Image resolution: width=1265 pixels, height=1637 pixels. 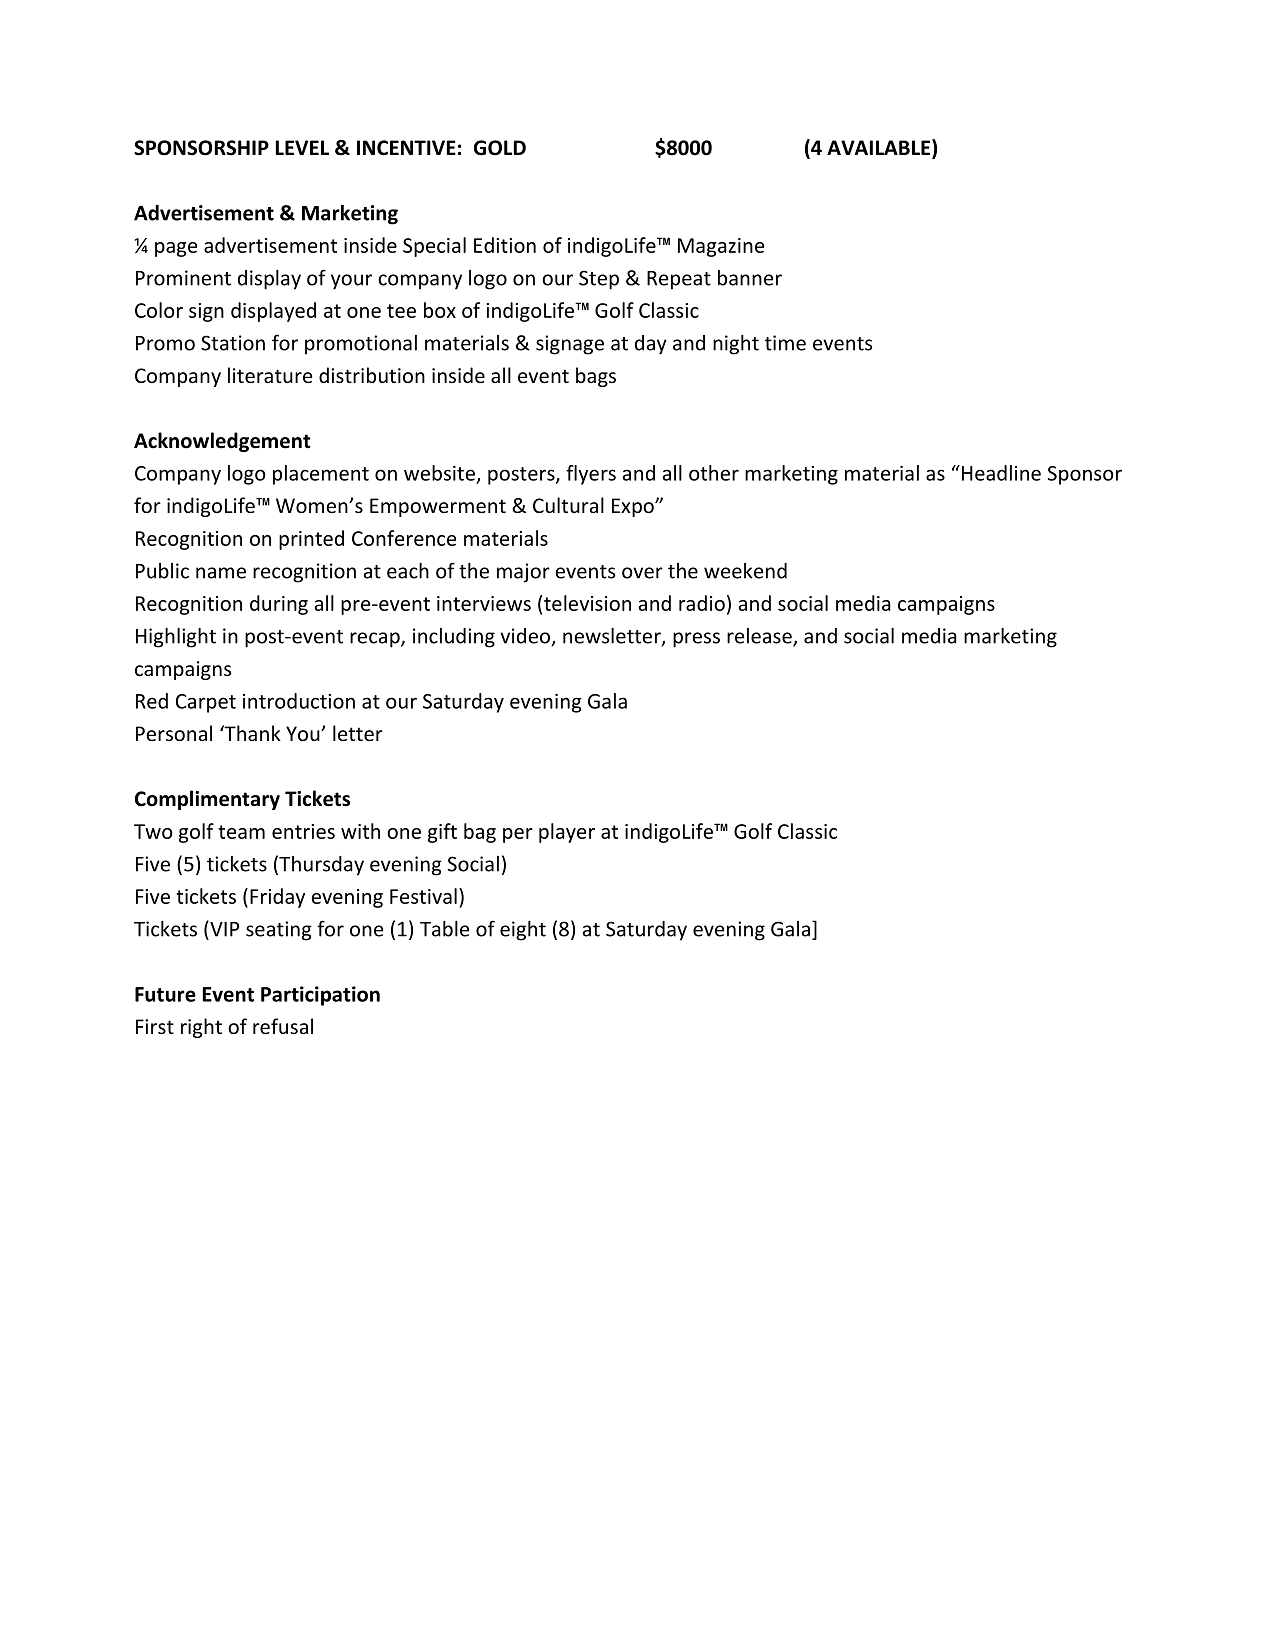 What do you see at coordinates (567, 833) in the page?
I see `player` at bounding box center [567, 833].
